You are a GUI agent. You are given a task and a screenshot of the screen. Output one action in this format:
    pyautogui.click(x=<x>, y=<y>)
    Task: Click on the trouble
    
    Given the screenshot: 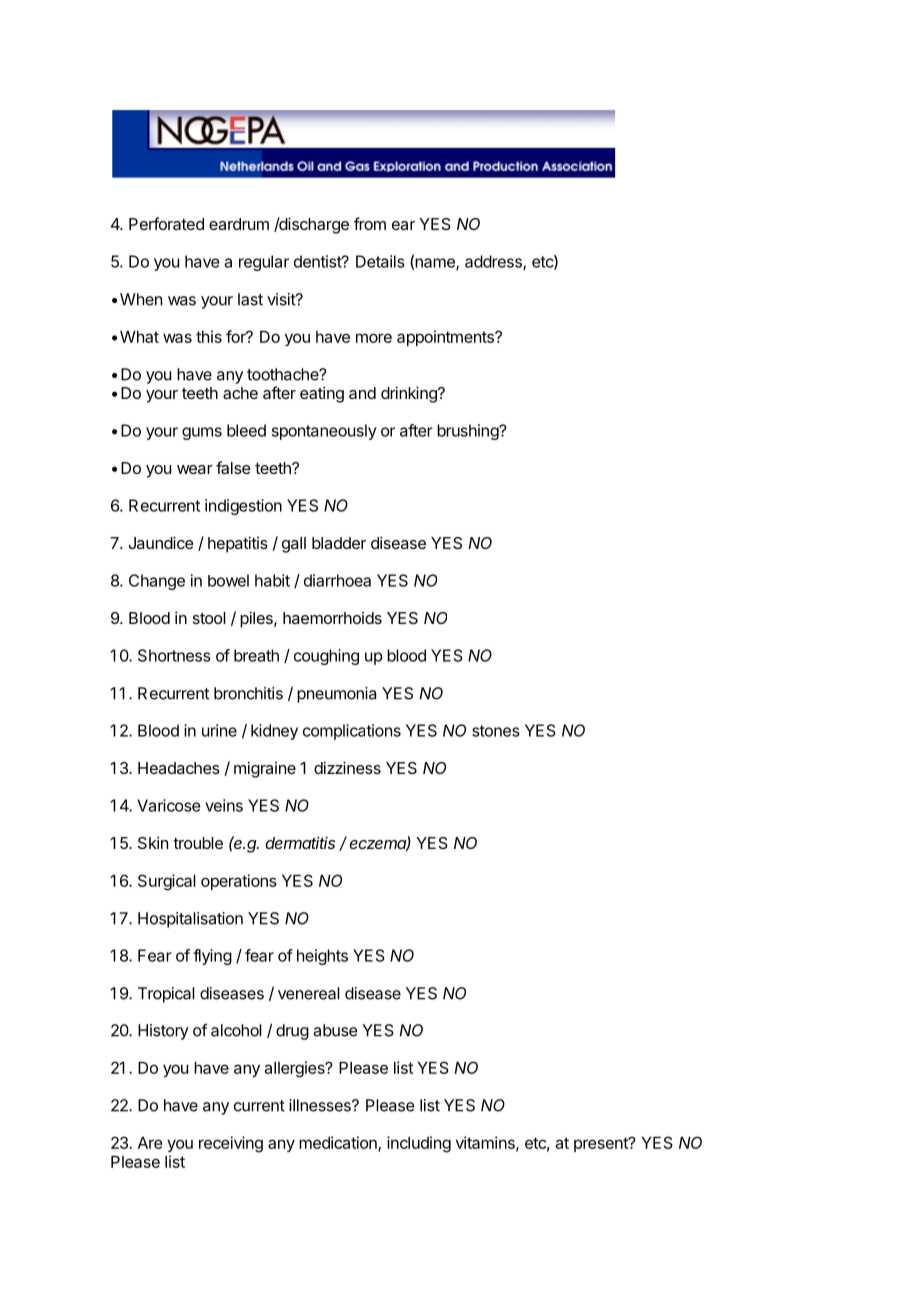 What is the action you would take?
    pyautogui.click(x=198, y=843)
